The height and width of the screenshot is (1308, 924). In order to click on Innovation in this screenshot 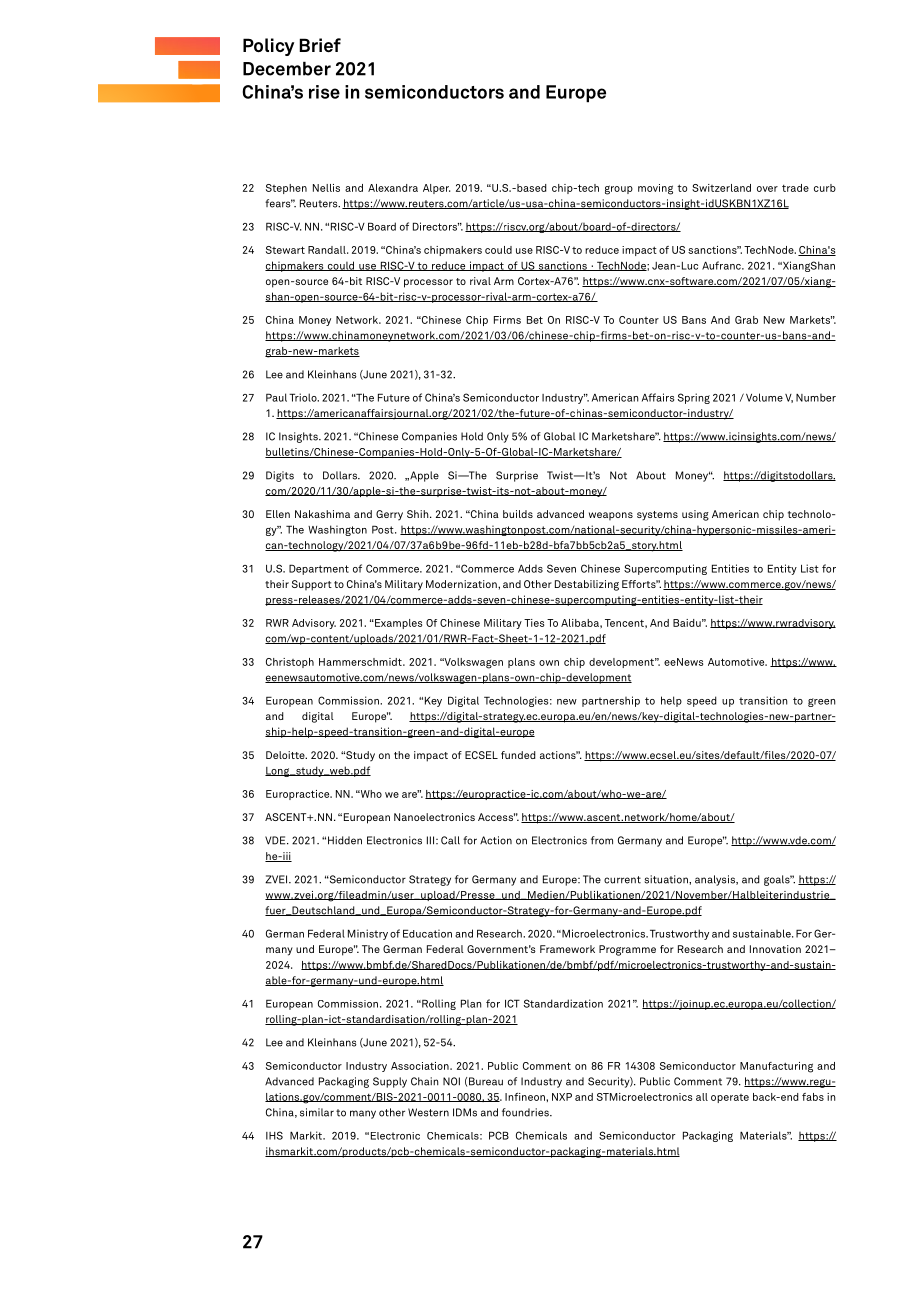, I will do `click(775, 949)`.
